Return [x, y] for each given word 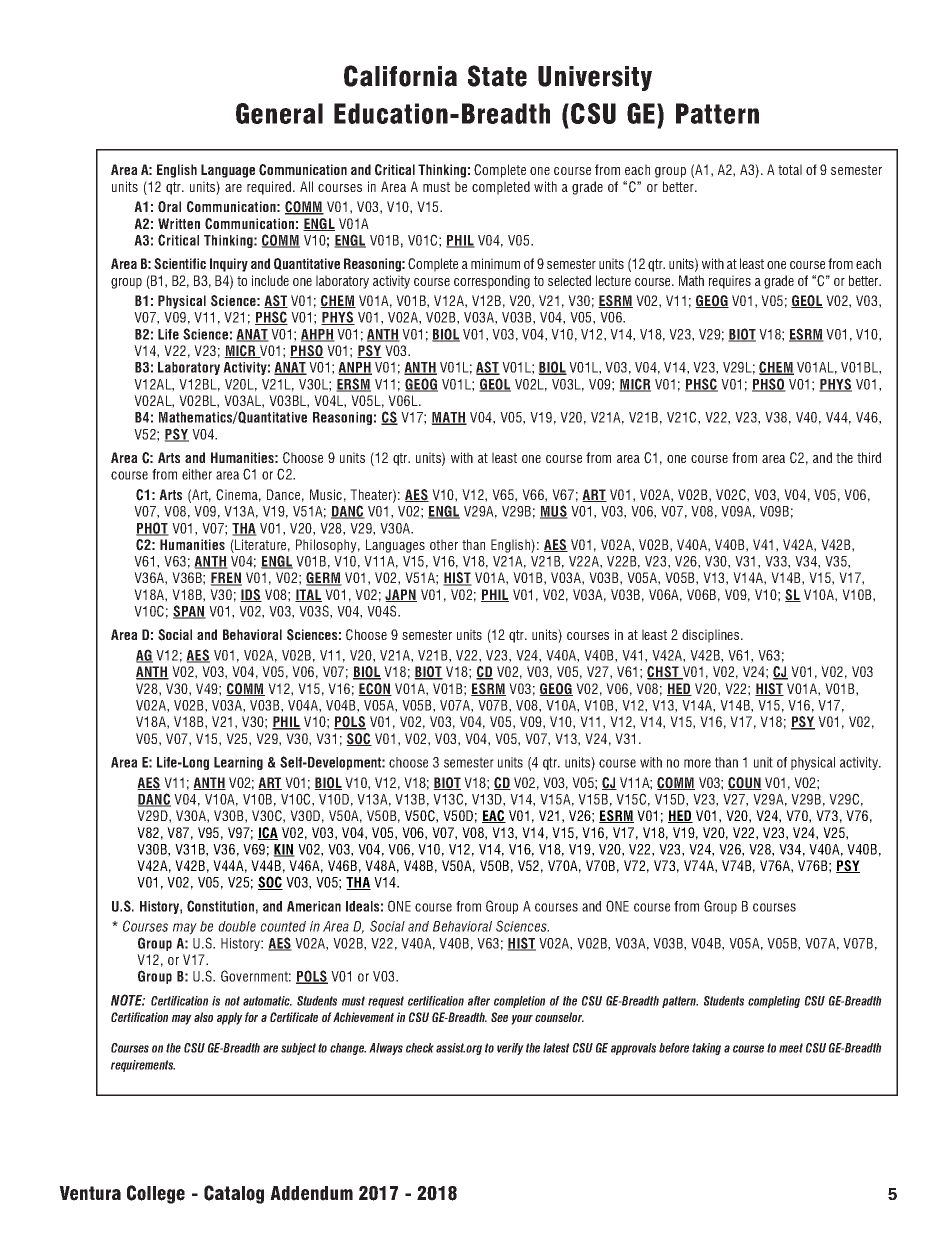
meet [791, 1048]
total [790, 169]
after [479, 1001]
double [237, 926]
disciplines [712, 636]
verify [510, 1049]
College [156, 1194]
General [279, 113]
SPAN [189, 612]
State [497, 76]
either [197, 474]
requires [730, 282]
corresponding [492, 282]
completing [774, 1002]
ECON [375, 689]
